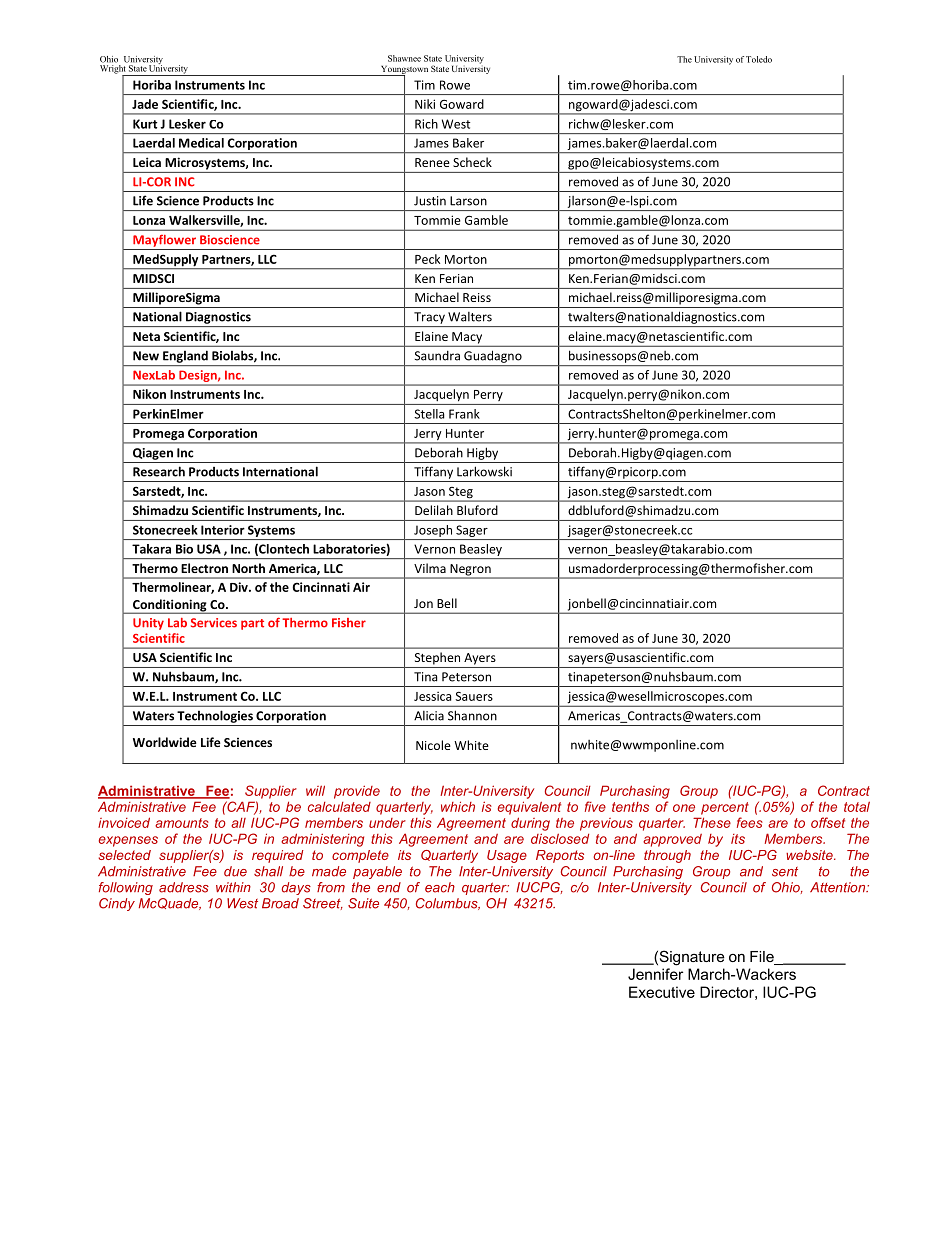 The width and height of the page is (952, 1233). What do you see at coordinates (655, 974) in the page?
I see `Jennifer` at bounding box center [655, 974].
